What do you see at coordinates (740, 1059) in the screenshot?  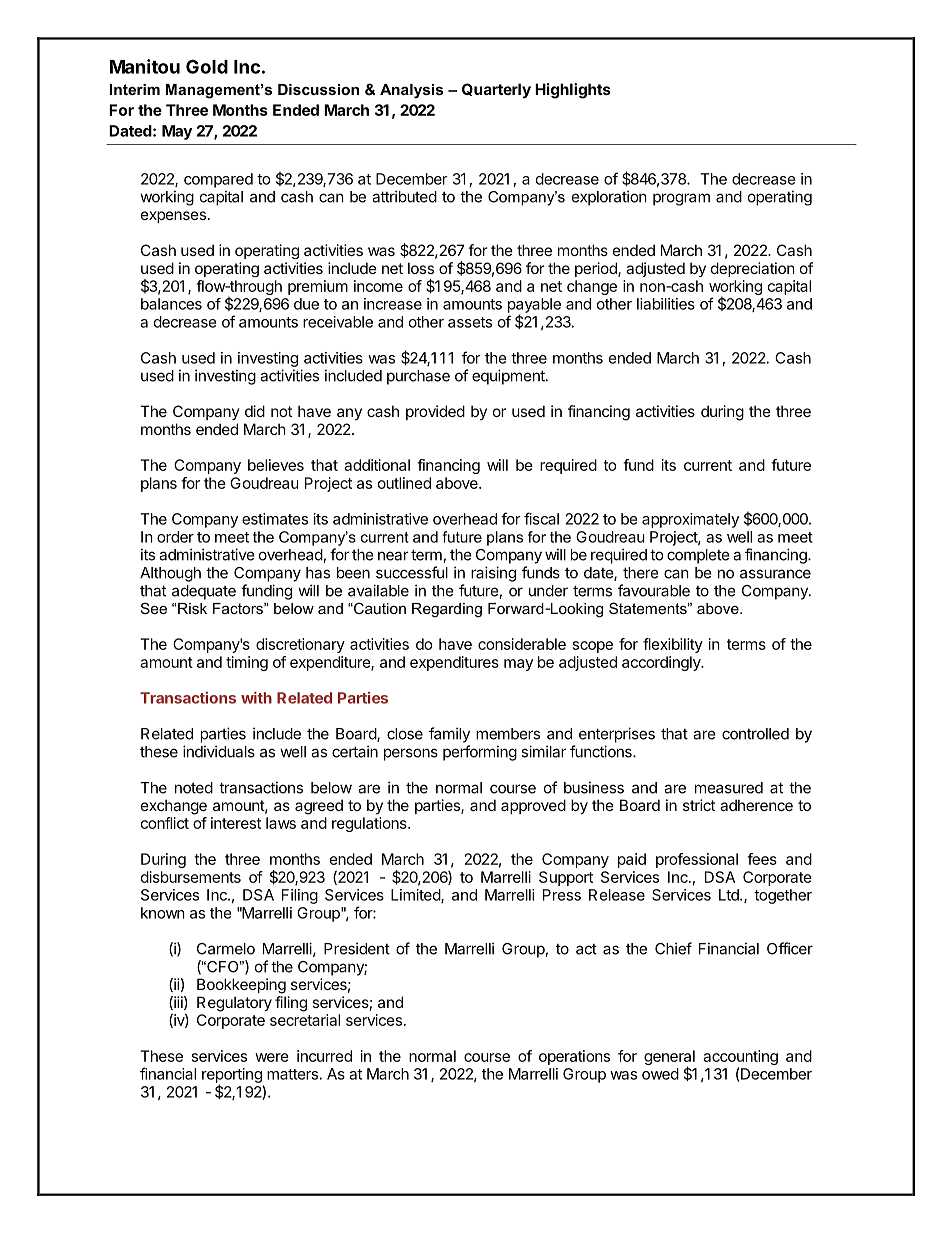 I see `accounting` at bounding box center [740, 1059].
